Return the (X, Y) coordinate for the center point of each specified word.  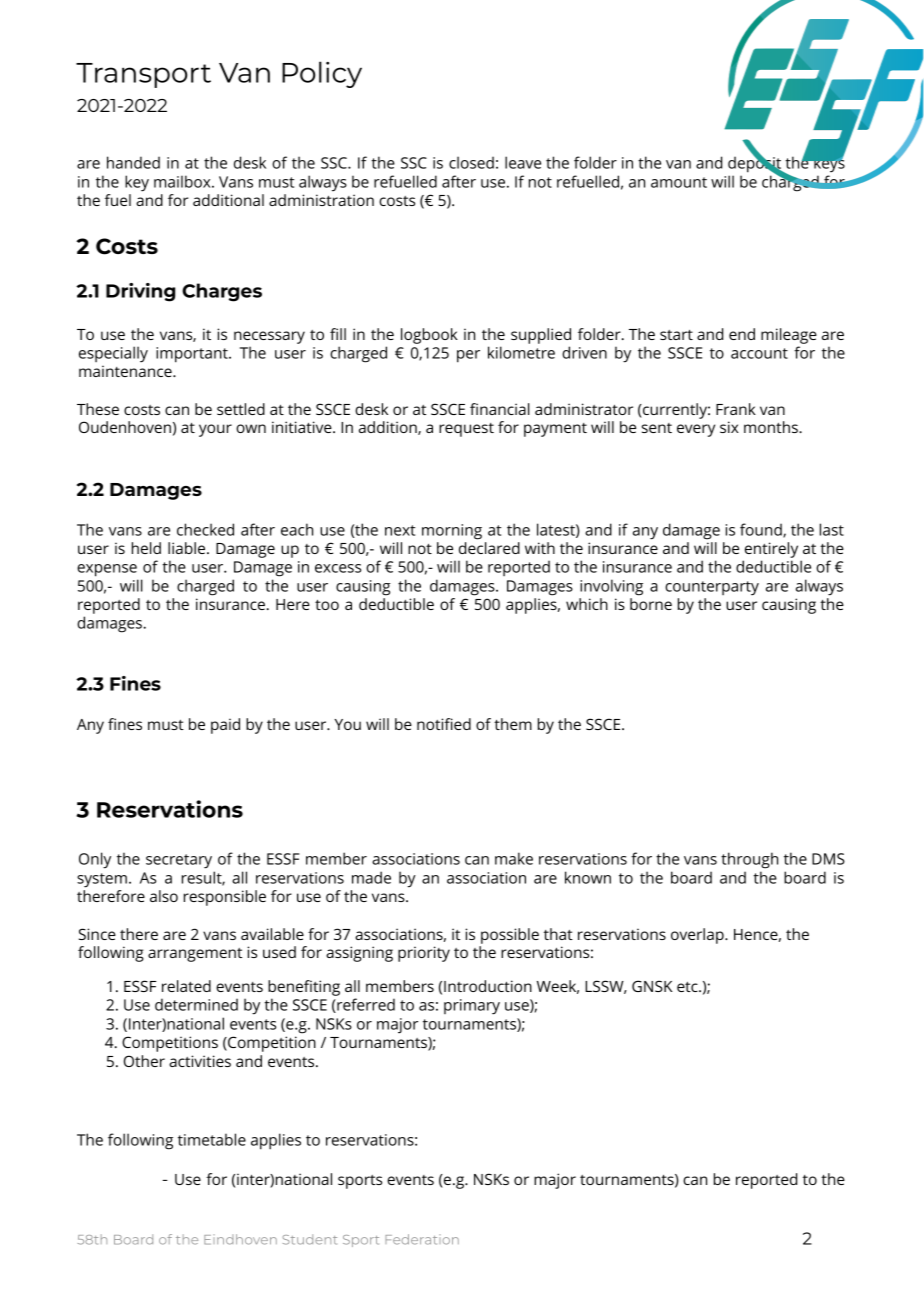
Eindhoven (240, 1239)
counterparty (712, 588)
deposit (756, 164)
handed (133, 162)
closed (471, 162)
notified (444, 724)
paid (225, 726)
